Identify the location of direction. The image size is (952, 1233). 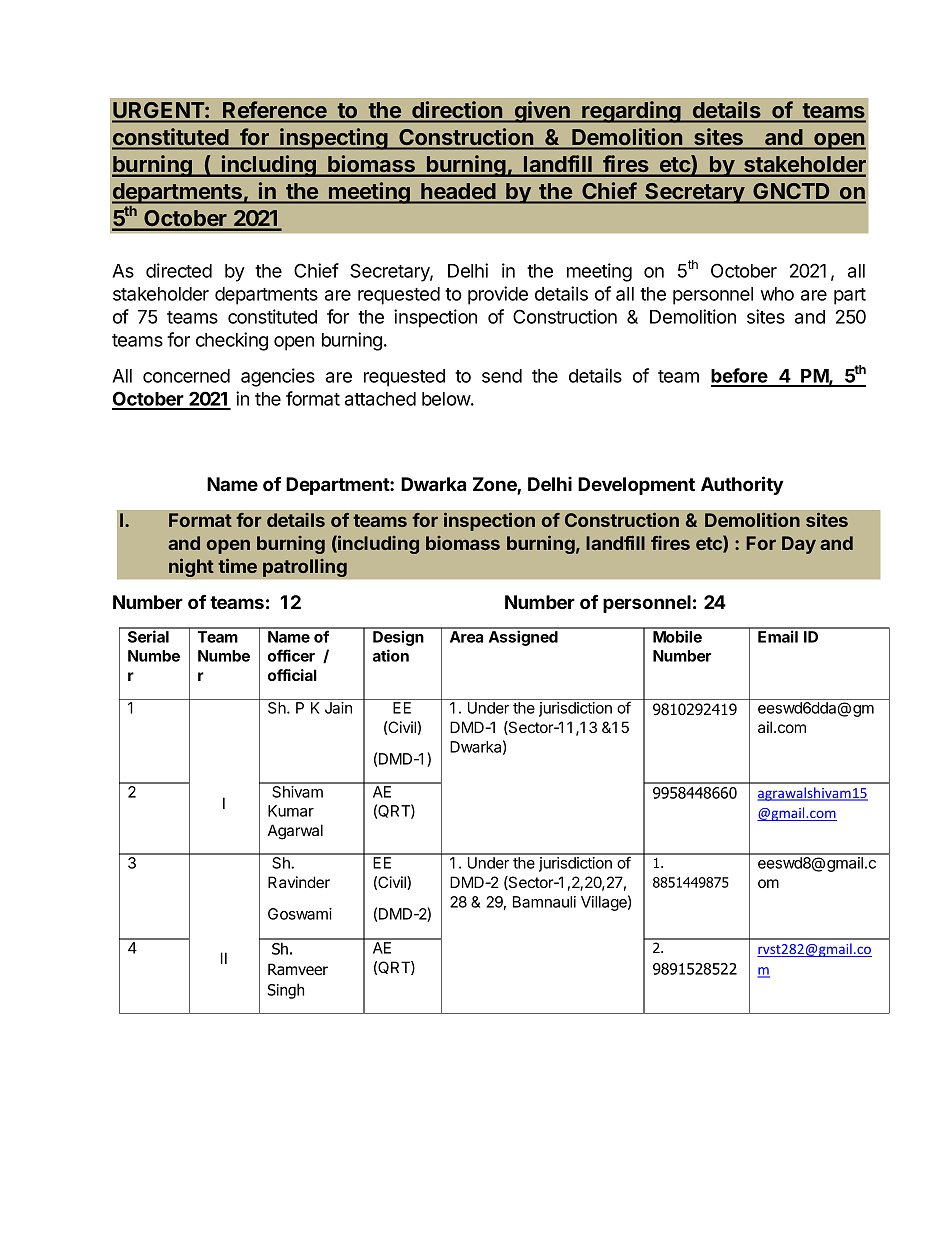
(457, 109).
